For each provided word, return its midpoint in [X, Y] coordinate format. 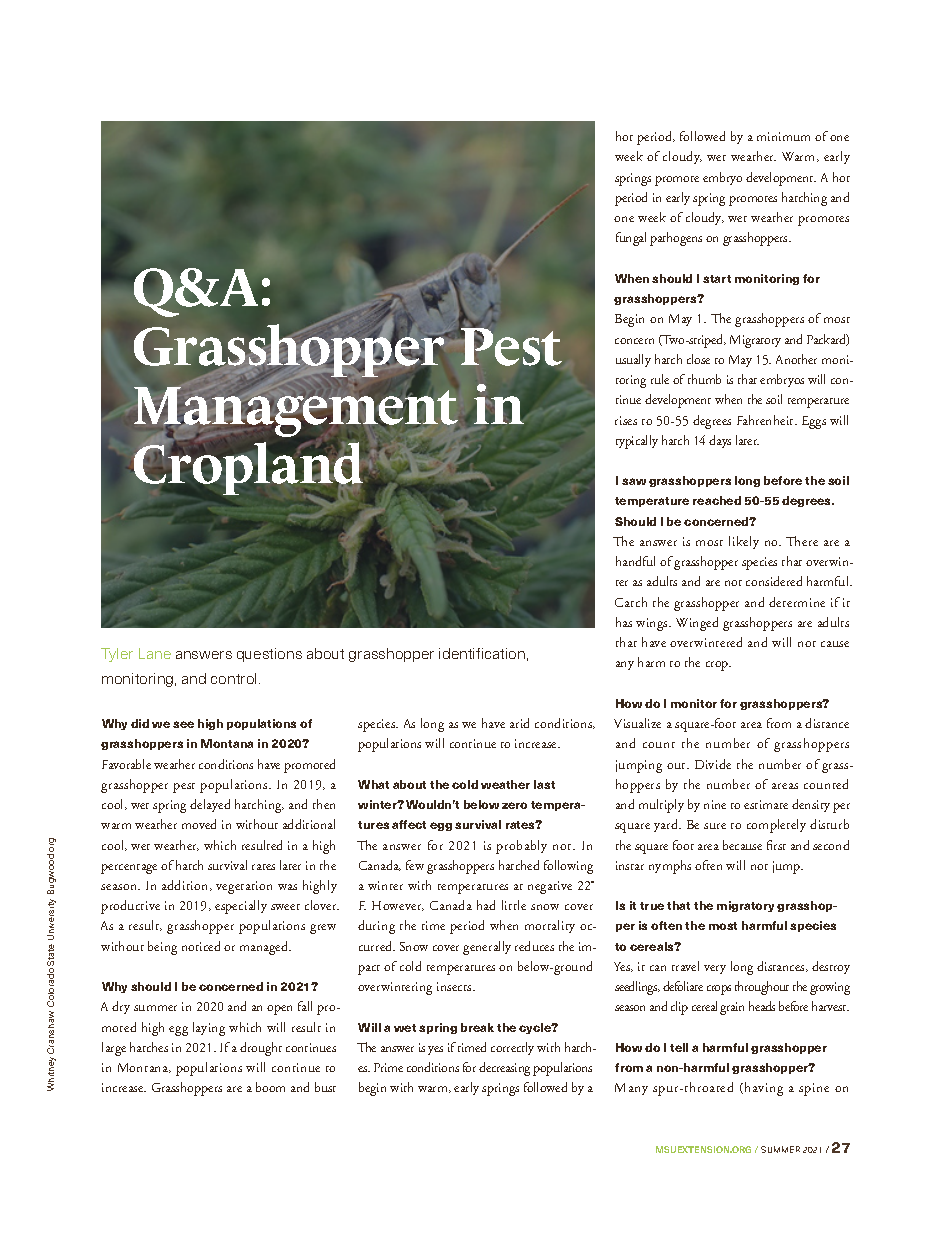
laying [209, 1029]
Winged [697, 624]
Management [296, 413]
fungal [631, 239]
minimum [783, 136]
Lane [155, 653]
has [624, 622]
